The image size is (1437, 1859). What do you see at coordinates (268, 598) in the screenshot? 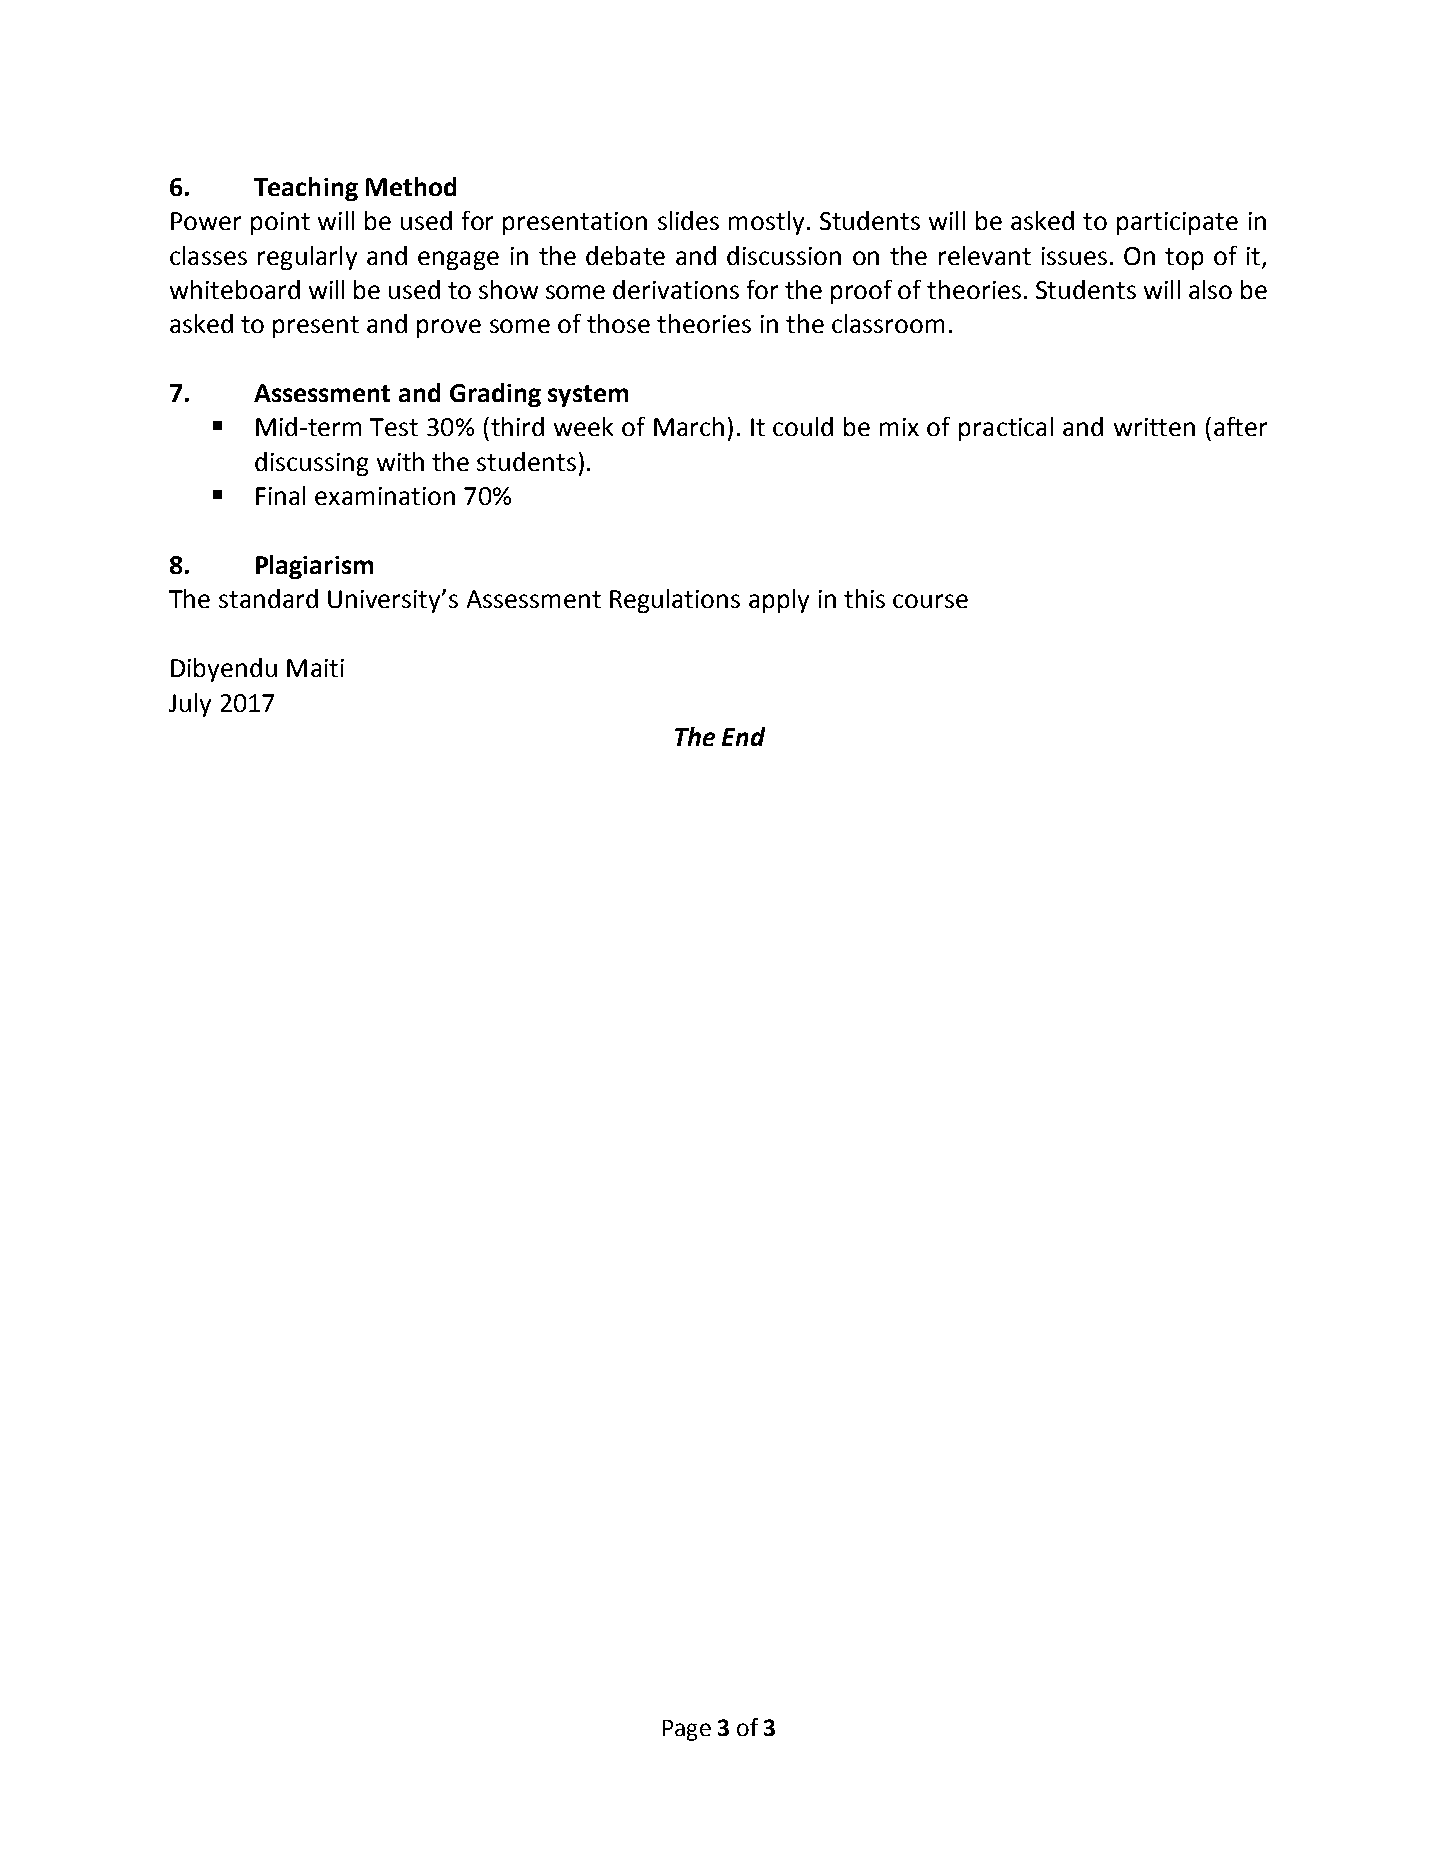
I see `standard` at bounding box center [268, 598].
